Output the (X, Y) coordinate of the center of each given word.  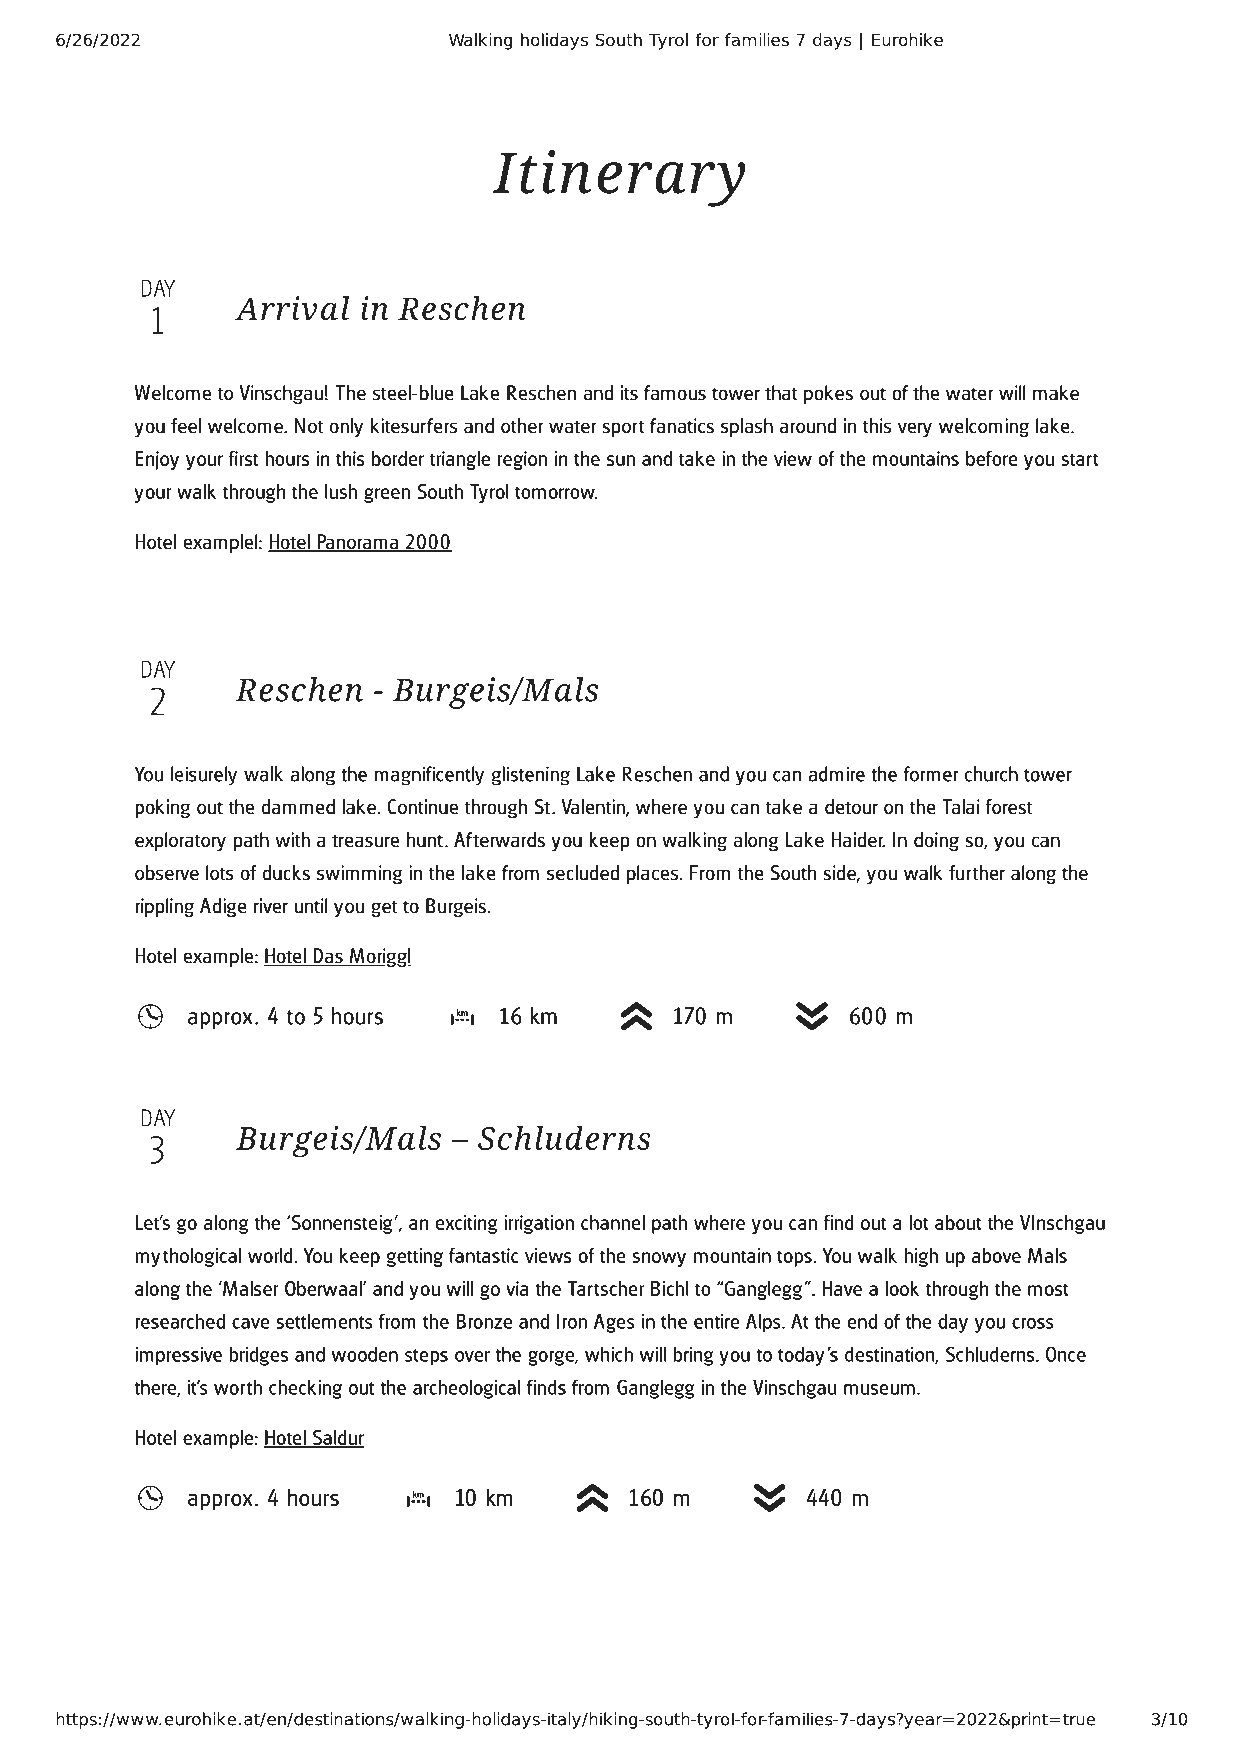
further (977, 873)
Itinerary (619, 178)
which (609, 1354)
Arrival (292, 308)
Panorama (358, 543)
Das (328, 957)
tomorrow (556, 492)
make (1056, 393)
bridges (259, 1356)
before (992, 458)
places (654, 874)
